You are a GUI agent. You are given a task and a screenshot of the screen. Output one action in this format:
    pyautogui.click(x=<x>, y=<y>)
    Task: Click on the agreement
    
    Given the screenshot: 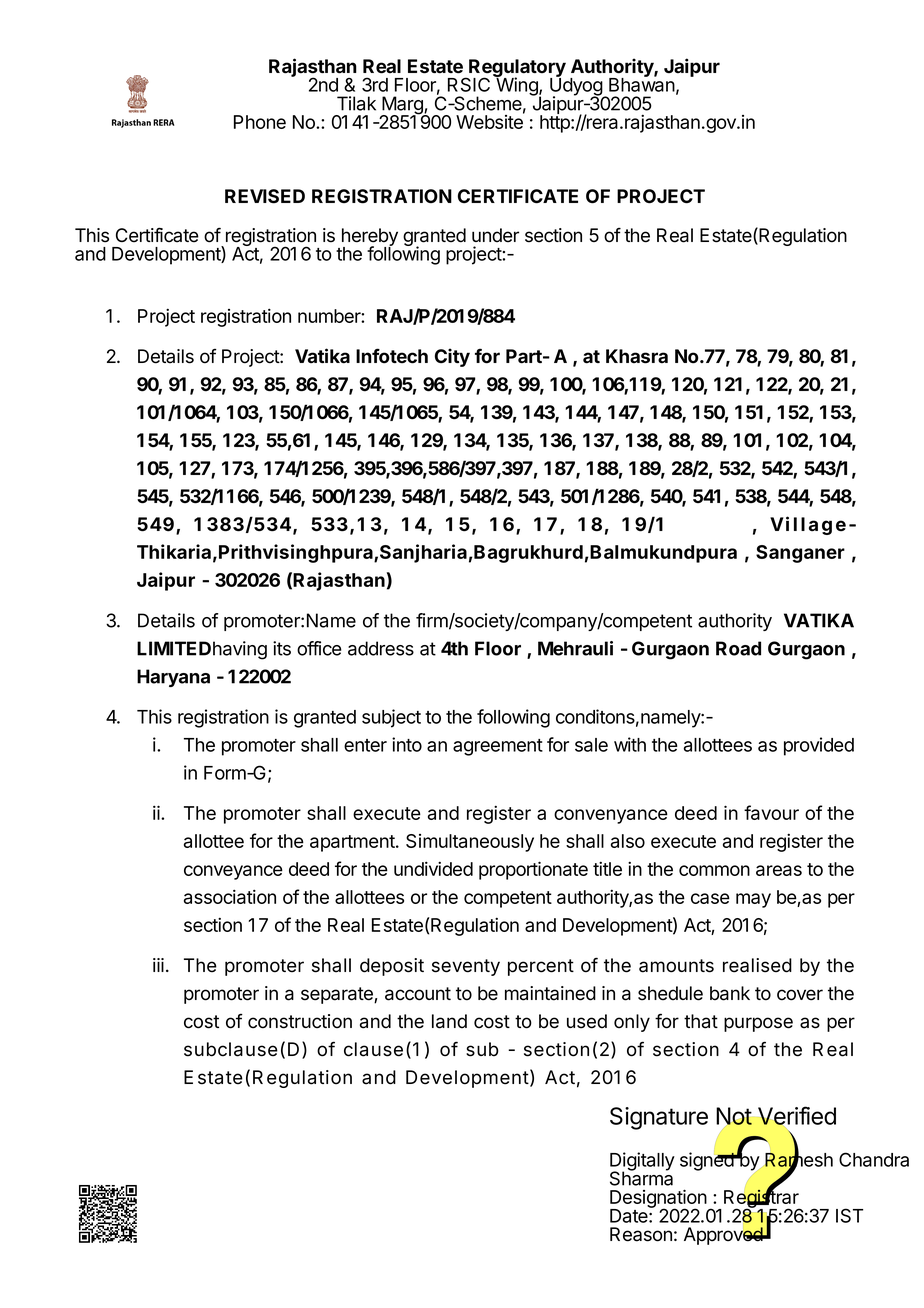 What is the action you would take?
    pyautogui.click(x=498, y=747)
